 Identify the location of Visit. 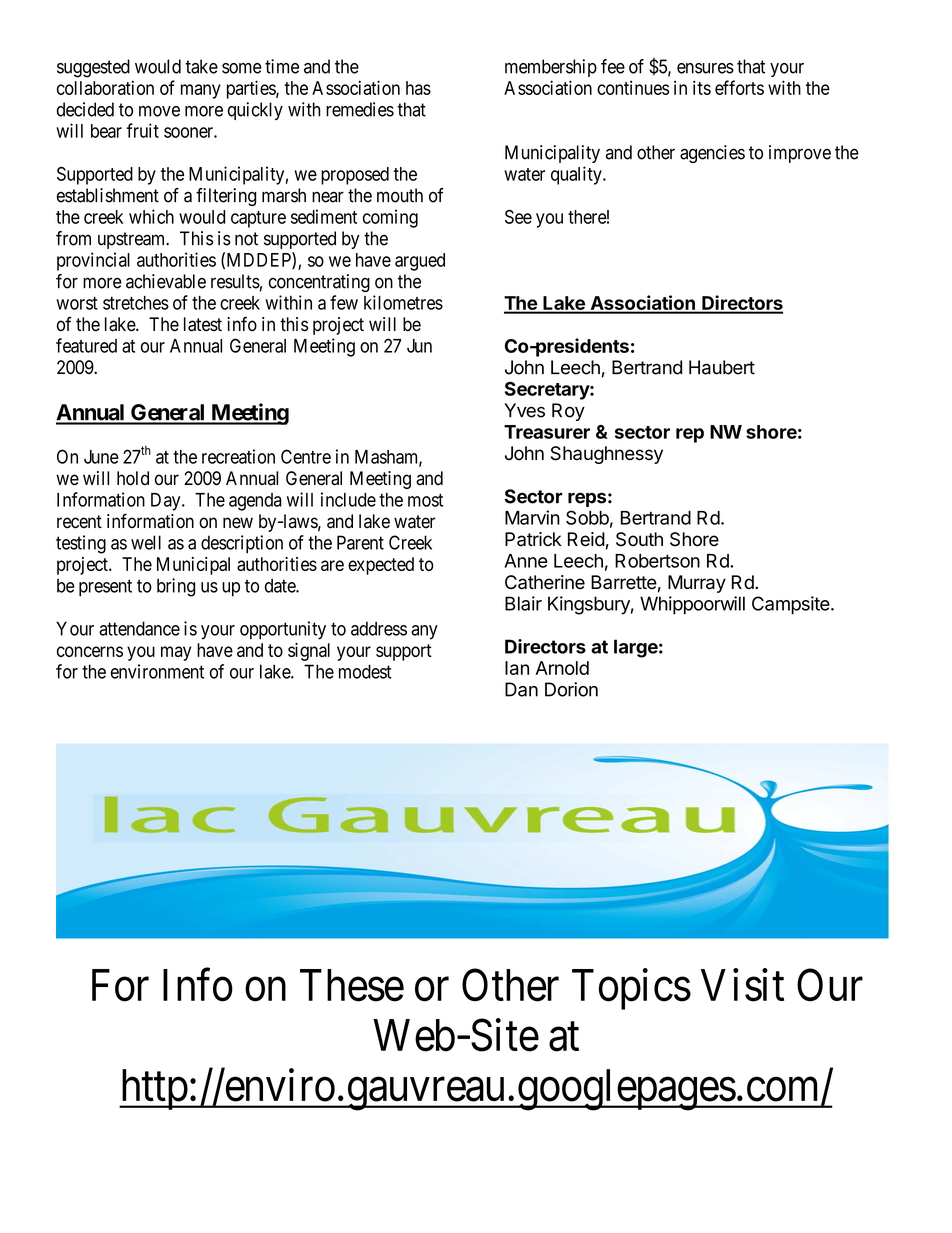
(742, 985).
